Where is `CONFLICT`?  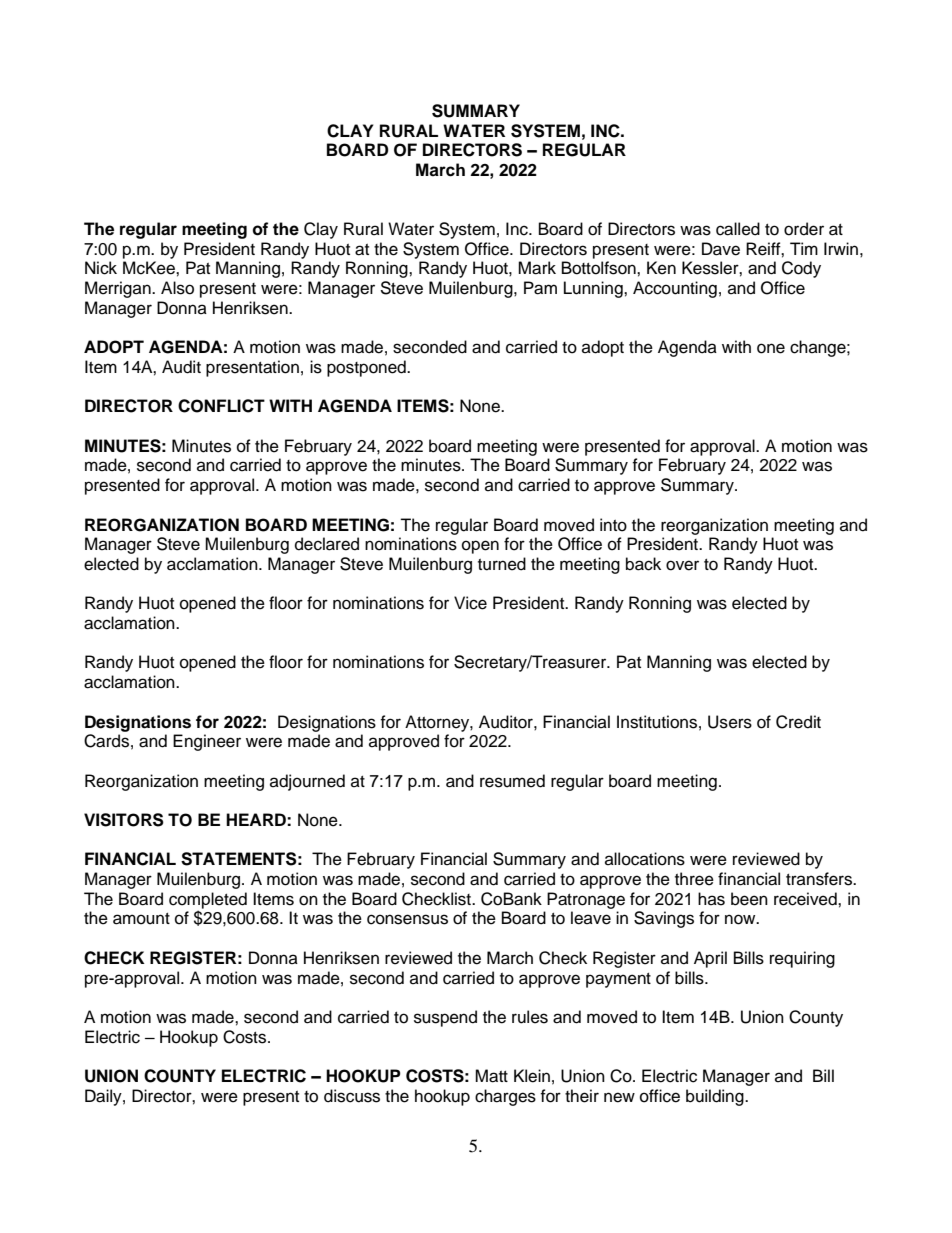
CONFLICT is located at coordinates (221, 406).
